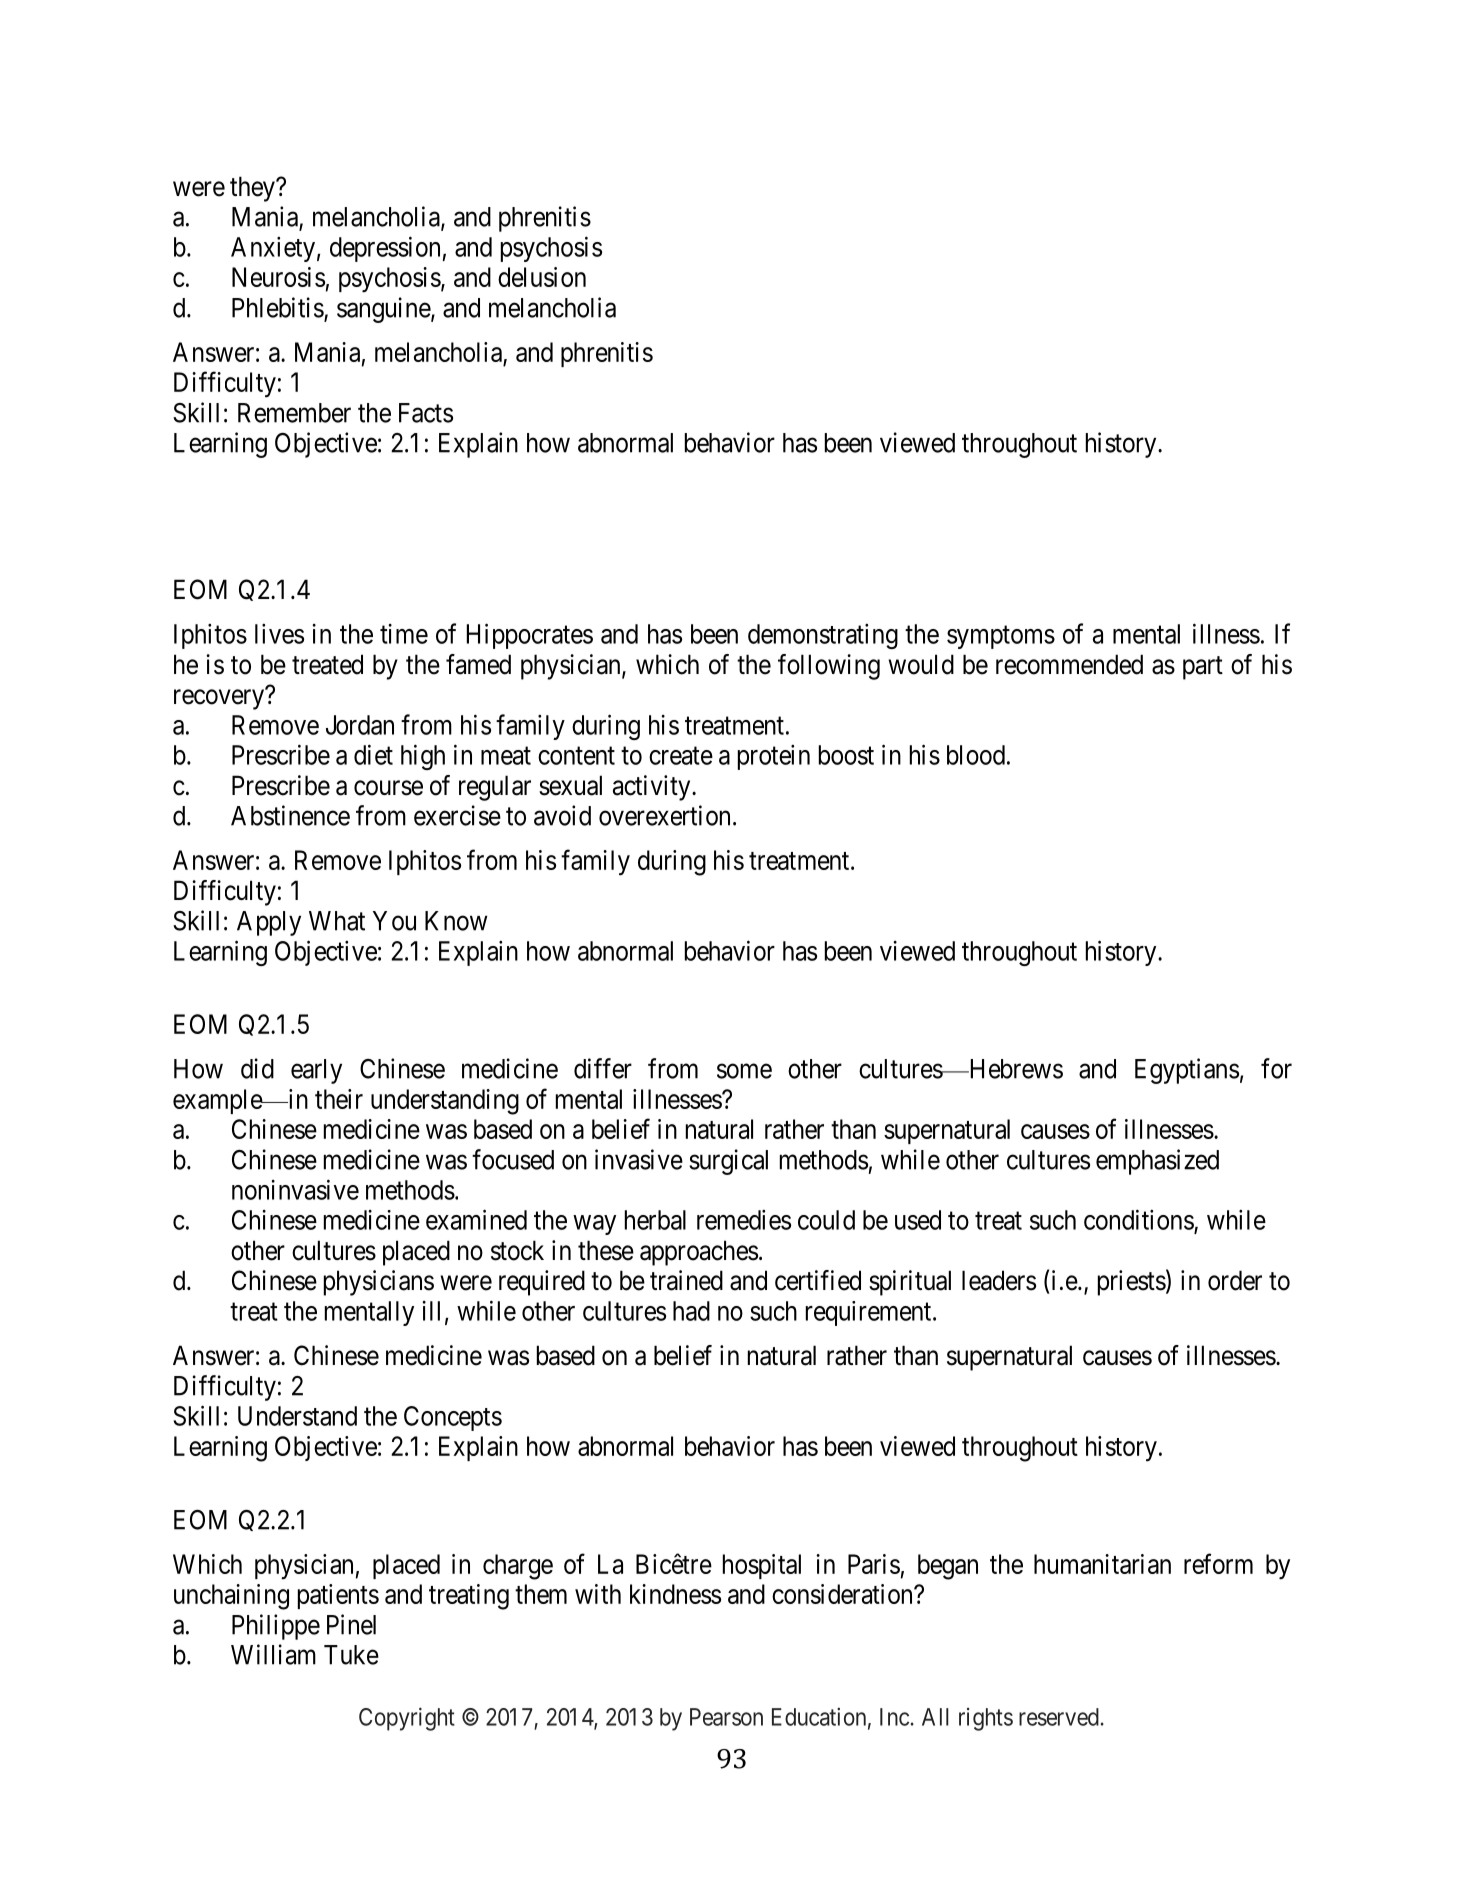 Image resolution: width=1464 pixels, height=1894 pixels. Describe the element at coordinates (976, 755) in the screenshot. I see `blood` at that location.
